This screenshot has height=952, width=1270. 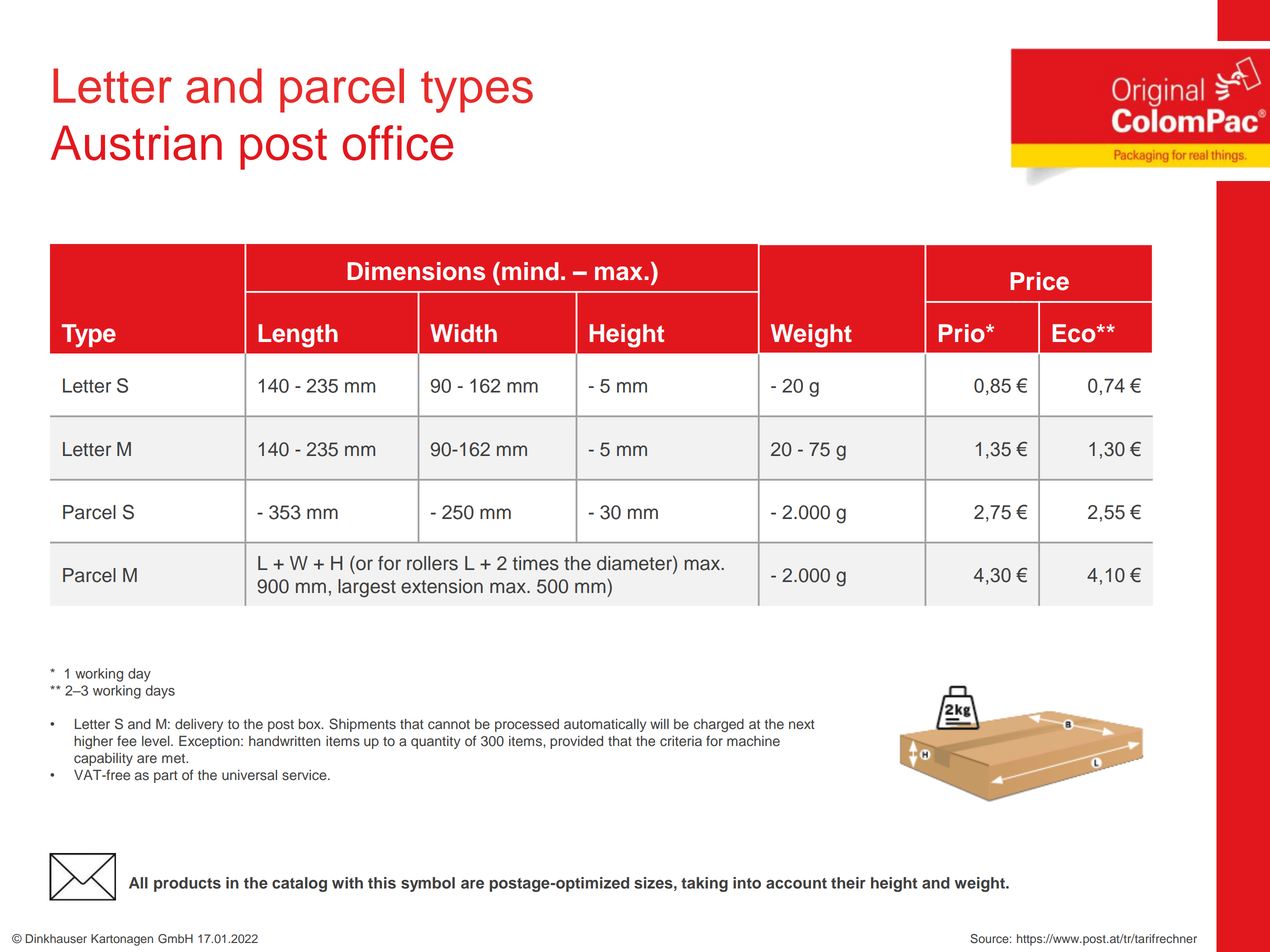 I want to click on Width, so click(x=463, y=333).
